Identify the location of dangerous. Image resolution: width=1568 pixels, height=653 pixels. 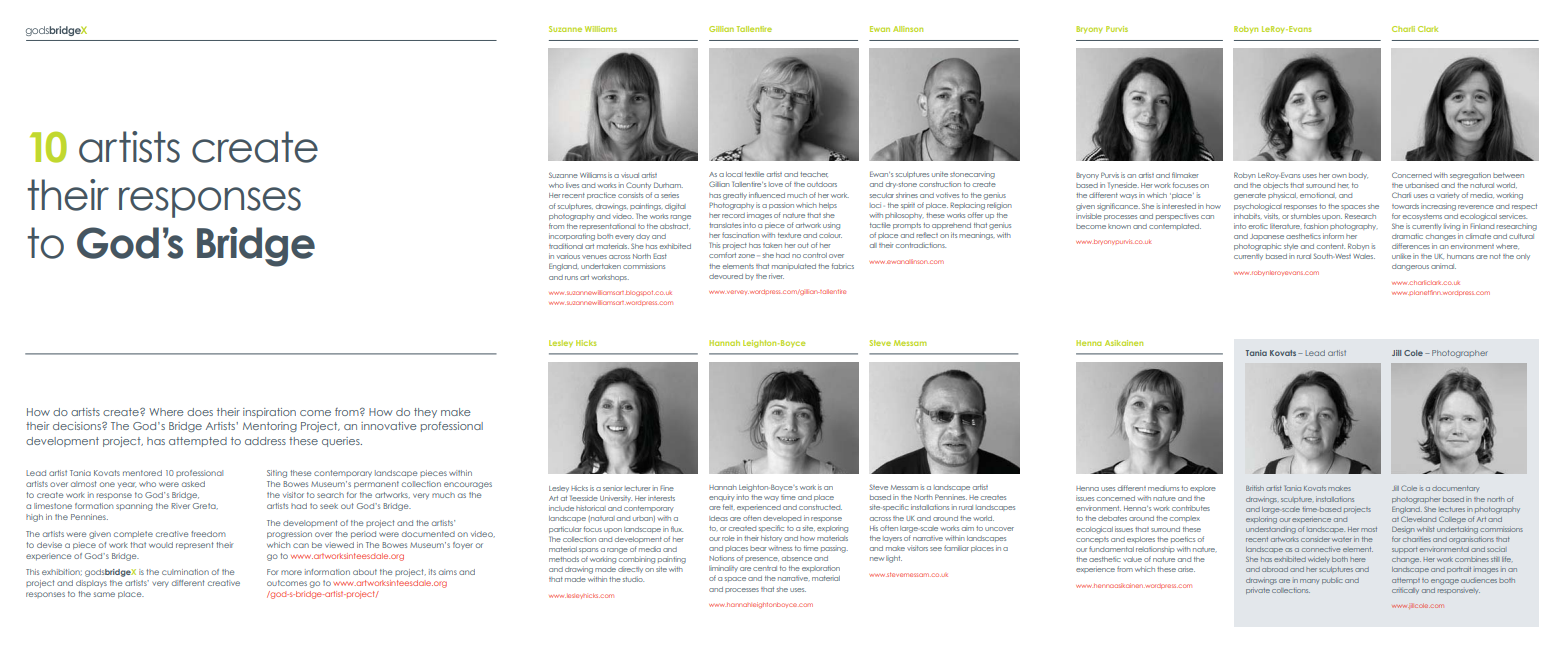
(1410, 267).
